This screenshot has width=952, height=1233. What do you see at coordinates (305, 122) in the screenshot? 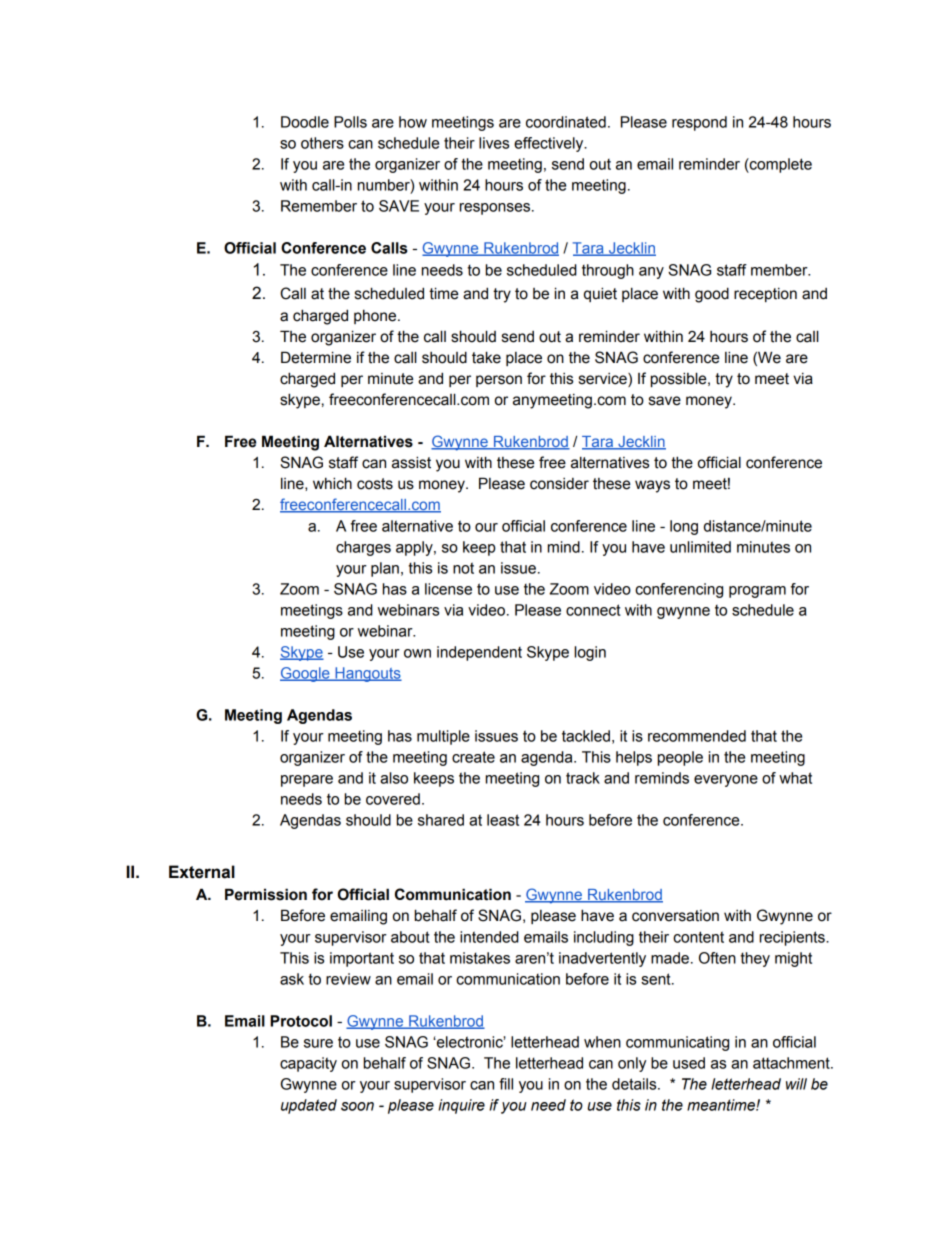
I see `Doodle` at bounding box center [305, 122].
